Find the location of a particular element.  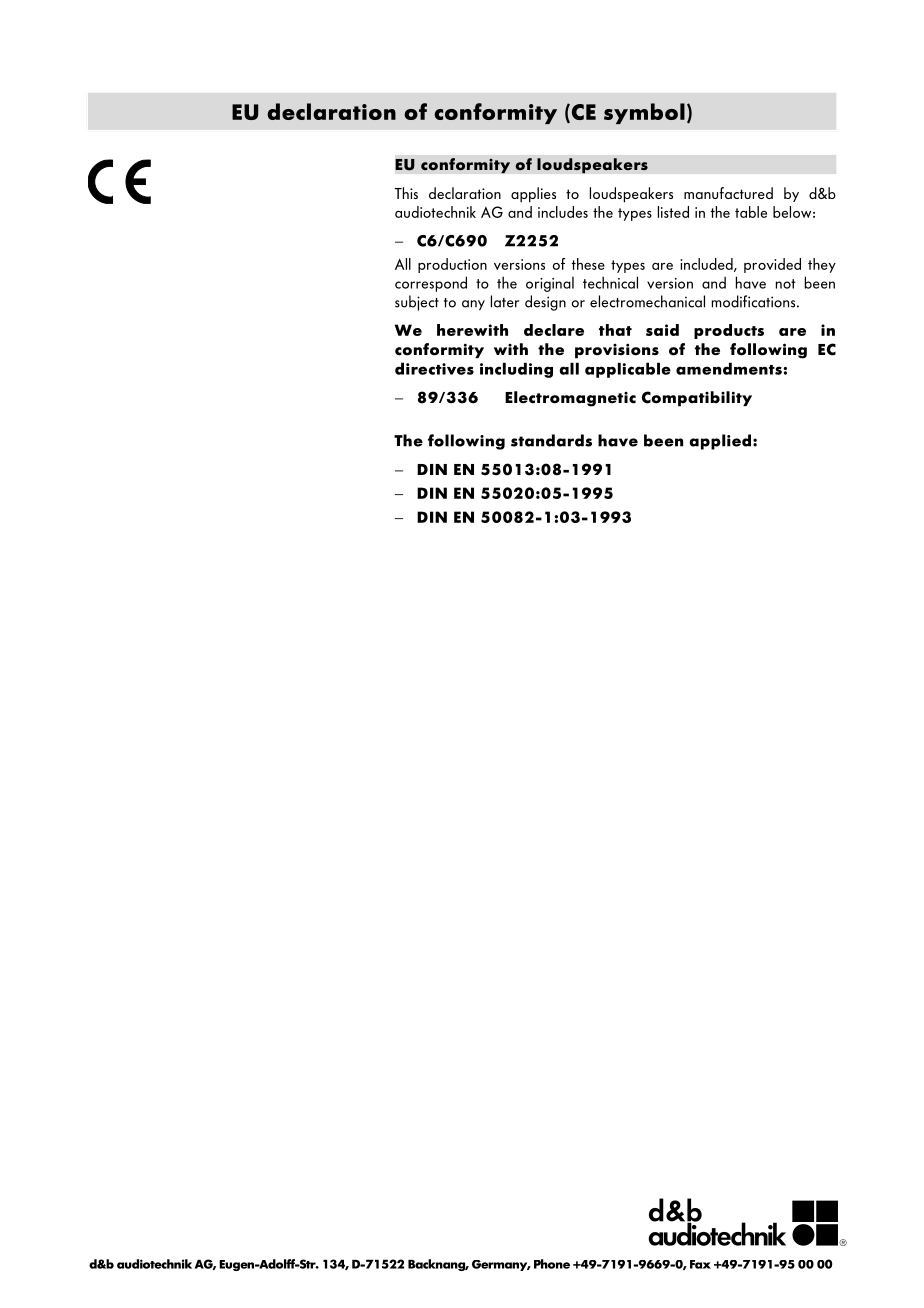

Phone is located at coordinates (552, 1264).
